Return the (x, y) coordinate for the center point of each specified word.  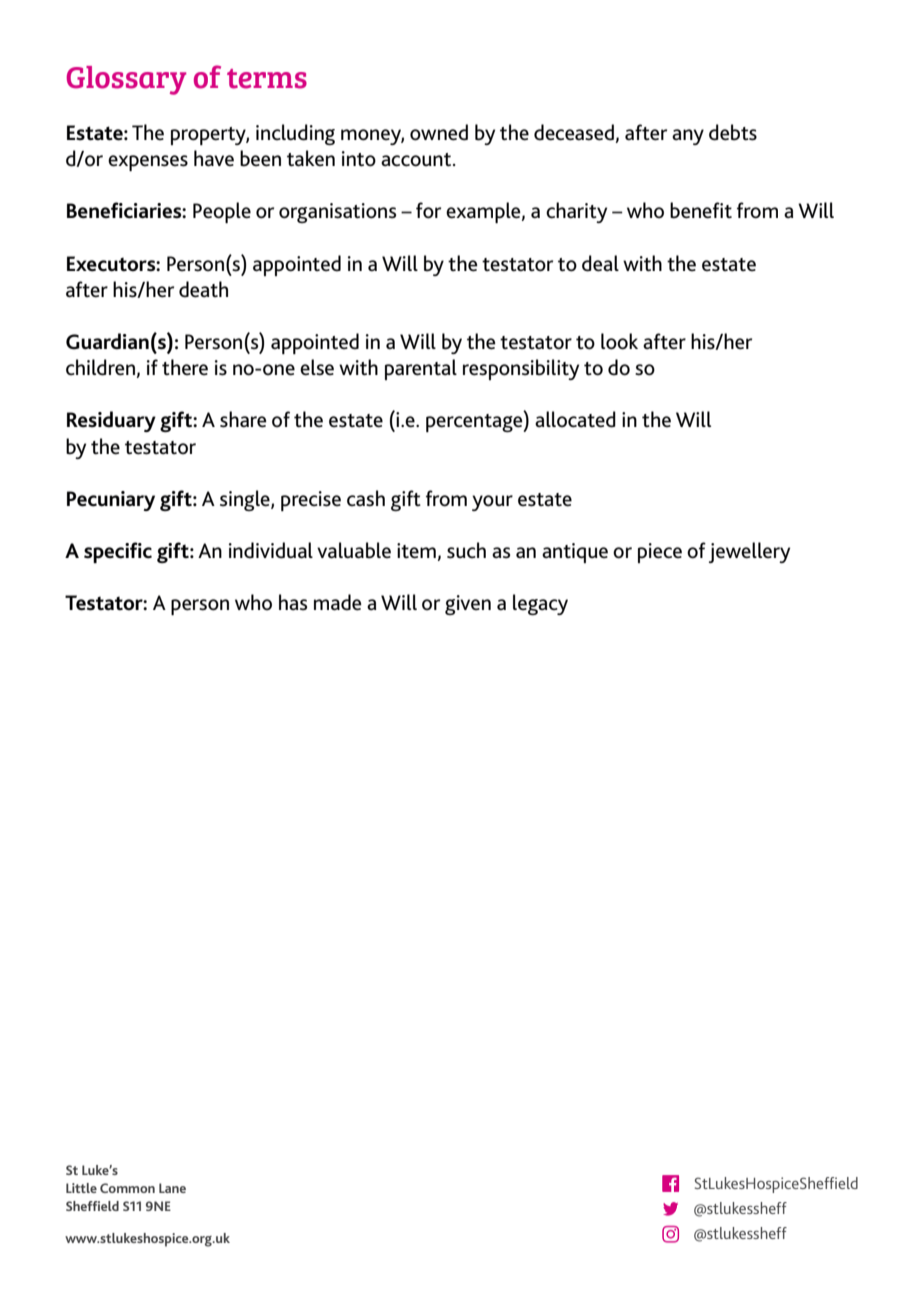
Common (127, 1188)
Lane (172, 1188)
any (688, 137)
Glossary (126, 80)
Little (81, 1188)
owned (439, 132)
